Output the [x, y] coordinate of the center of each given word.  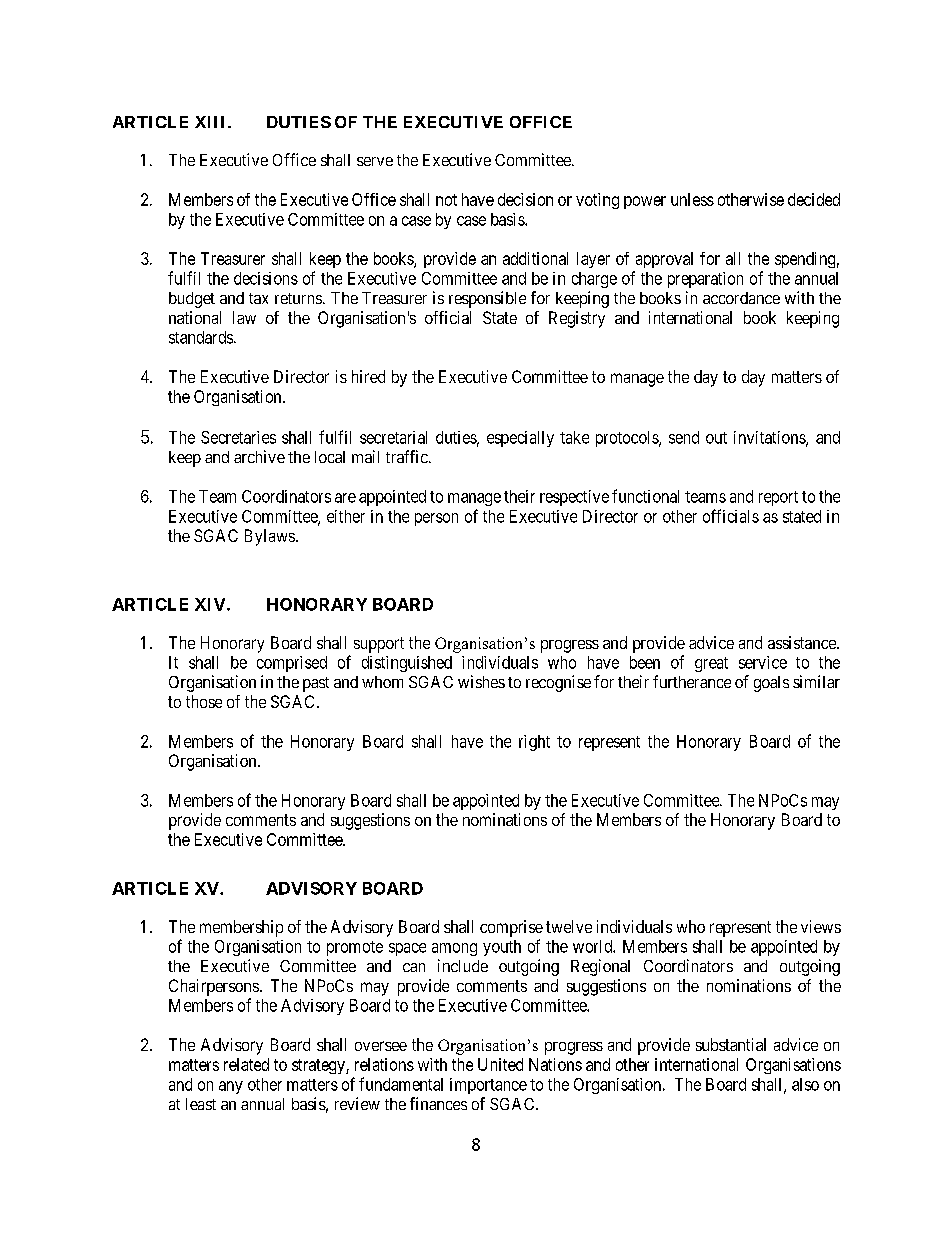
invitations [770, 438]
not [446, 200]
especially [520, 439]
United [500, 1064]
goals [771, 684]
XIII [212, 122]
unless [692, 199]
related [246, 1064]
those [204, 701]
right [534, 743]
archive [259, 456]
